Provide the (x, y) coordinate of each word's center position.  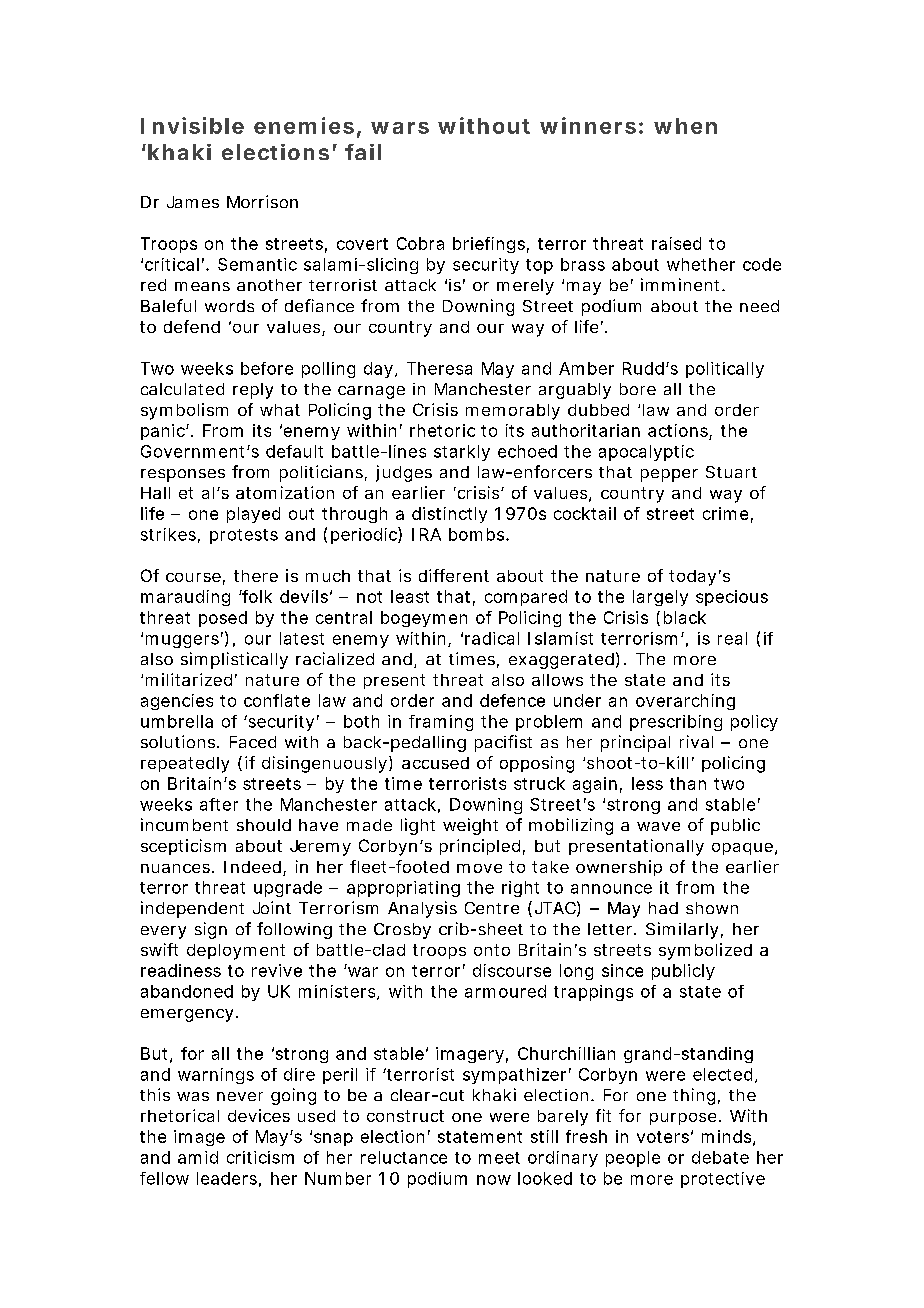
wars (400, 128)
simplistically (234, 660)
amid (198, 1157)
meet (499, 1158)
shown (712, 908)
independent (192, 909)
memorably (513, 412)
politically (725, 370)
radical (492, 638)
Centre (492, 908)
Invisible (192, 125)
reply (253, 391)
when (685, 126)
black (685, 617)
